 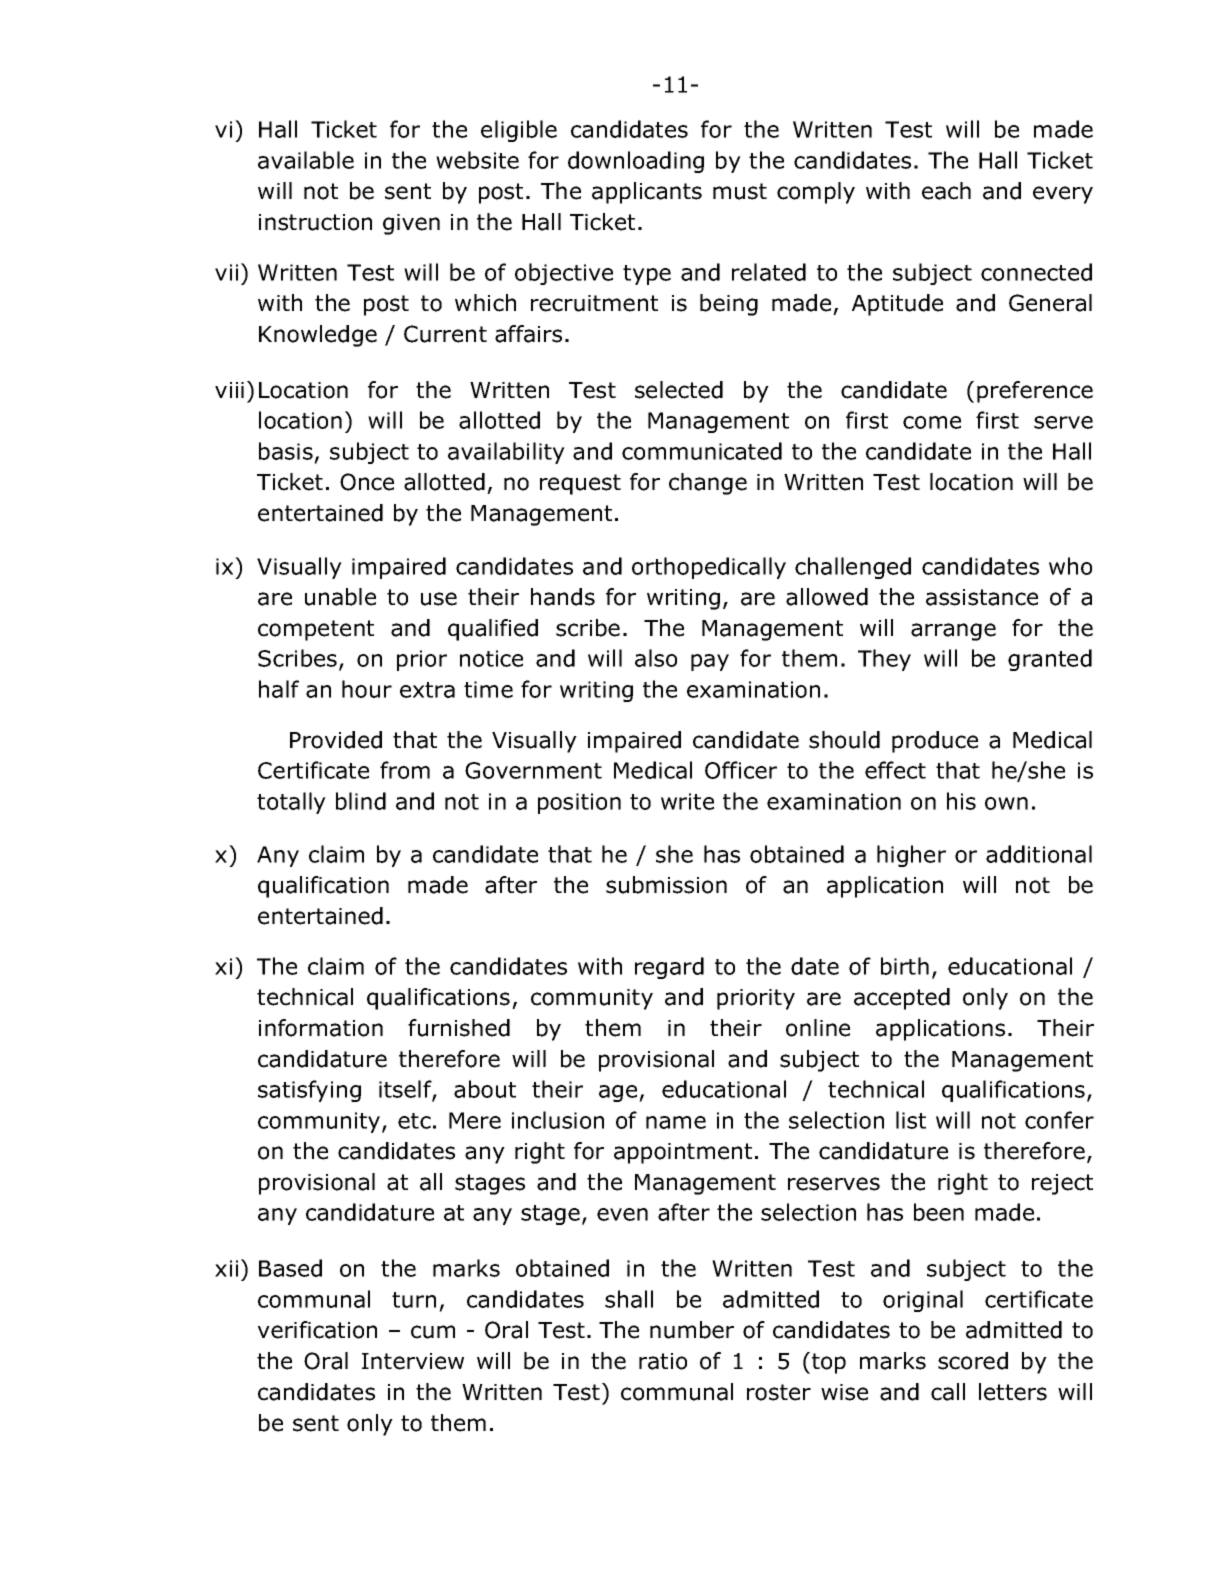 I want to click on available, so click(x=306, y=160).
